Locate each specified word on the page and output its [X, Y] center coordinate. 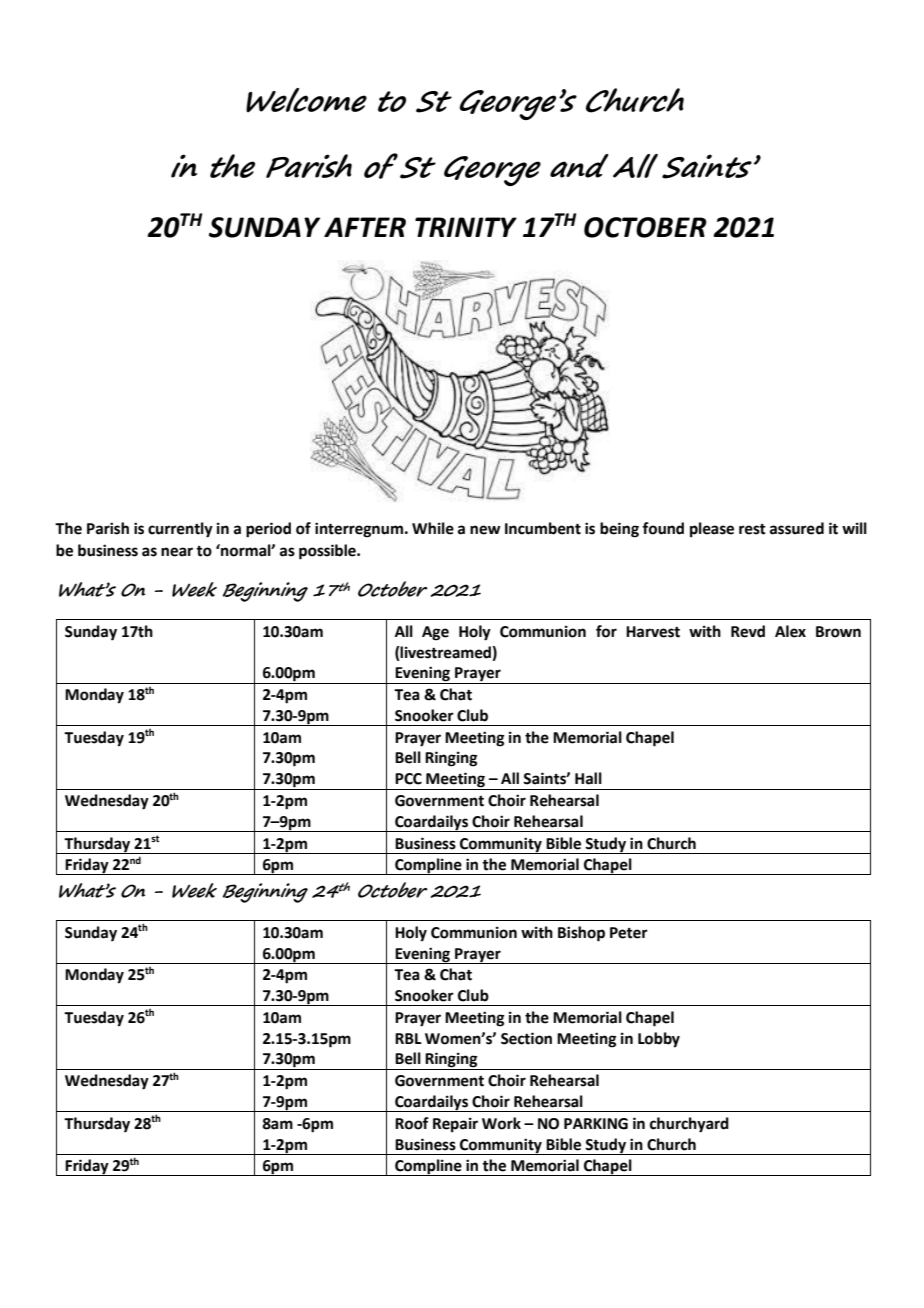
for [606, 631]
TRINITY [466, 227]
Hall [588, 778]
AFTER [365, 227]
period [268, 530]
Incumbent [543, 528]
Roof [412, 1123]
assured [797, 528]
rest [752, 529]
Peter [629, 933]
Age [435, 633]
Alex [790, 631]
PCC [408, 779]
